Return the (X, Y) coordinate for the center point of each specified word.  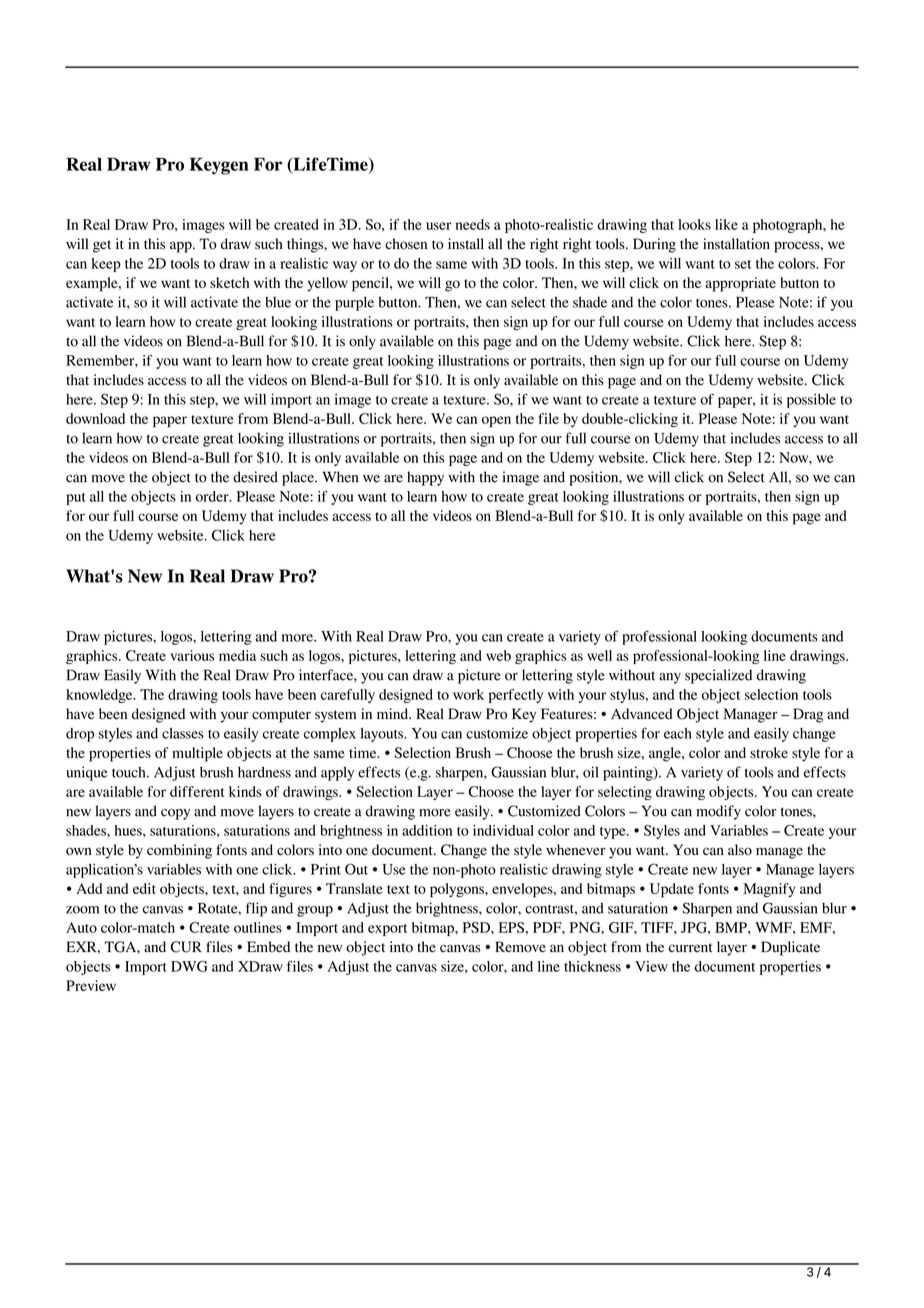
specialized (718, 676)
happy (425, 478)
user (439, 226)
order (213, 496)
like (726, 224)
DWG (189, 966)
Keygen (219, 166)
